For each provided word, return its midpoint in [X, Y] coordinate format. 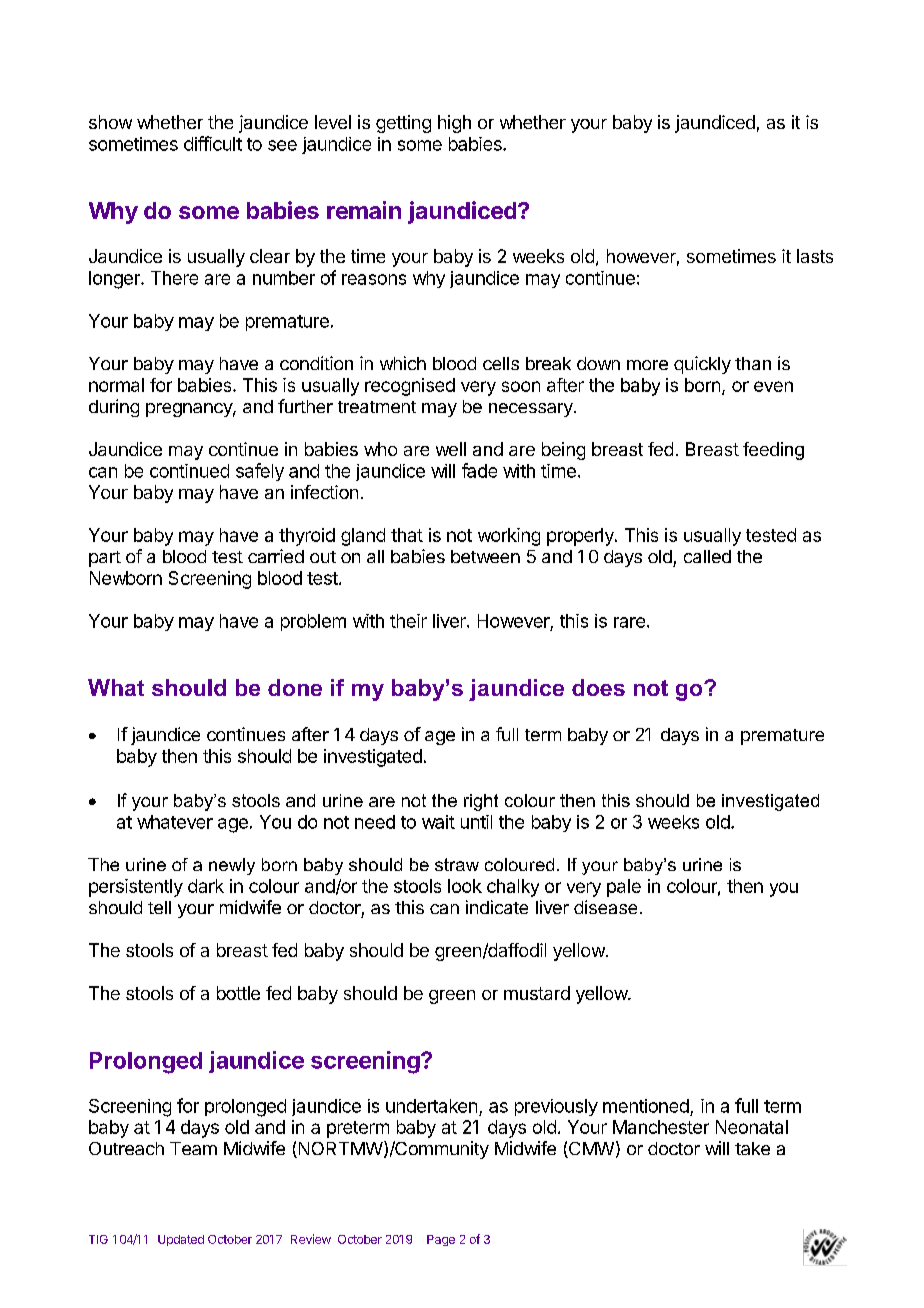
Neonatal [752, 1127]
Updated [181, 1240]
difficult [213, 143]
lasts [815, 256]
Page [441, 1240]
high [454, 124]
